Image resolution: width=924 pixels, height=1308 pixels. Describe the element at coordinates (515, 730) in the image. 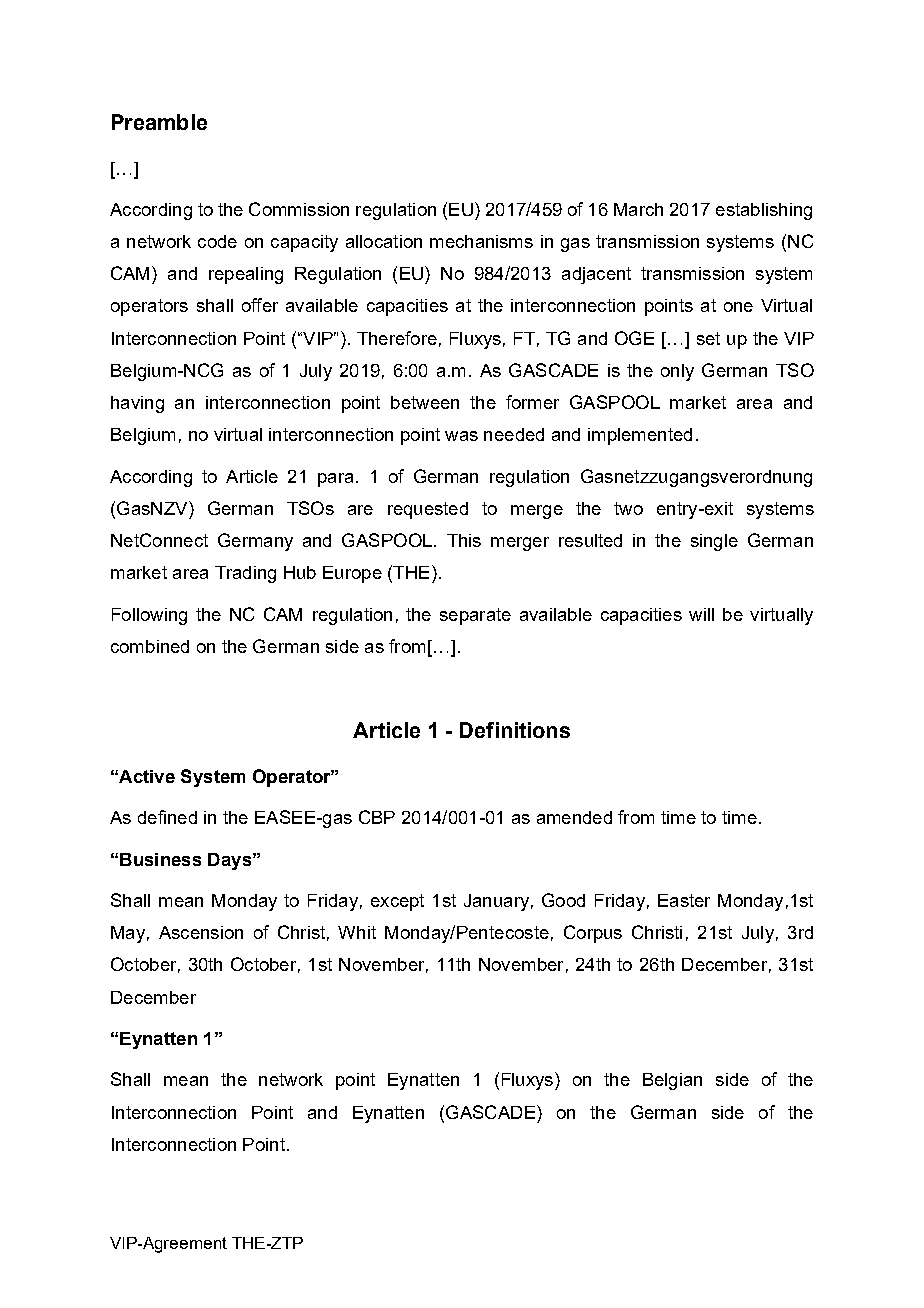

I see `Definitions` at that location.
